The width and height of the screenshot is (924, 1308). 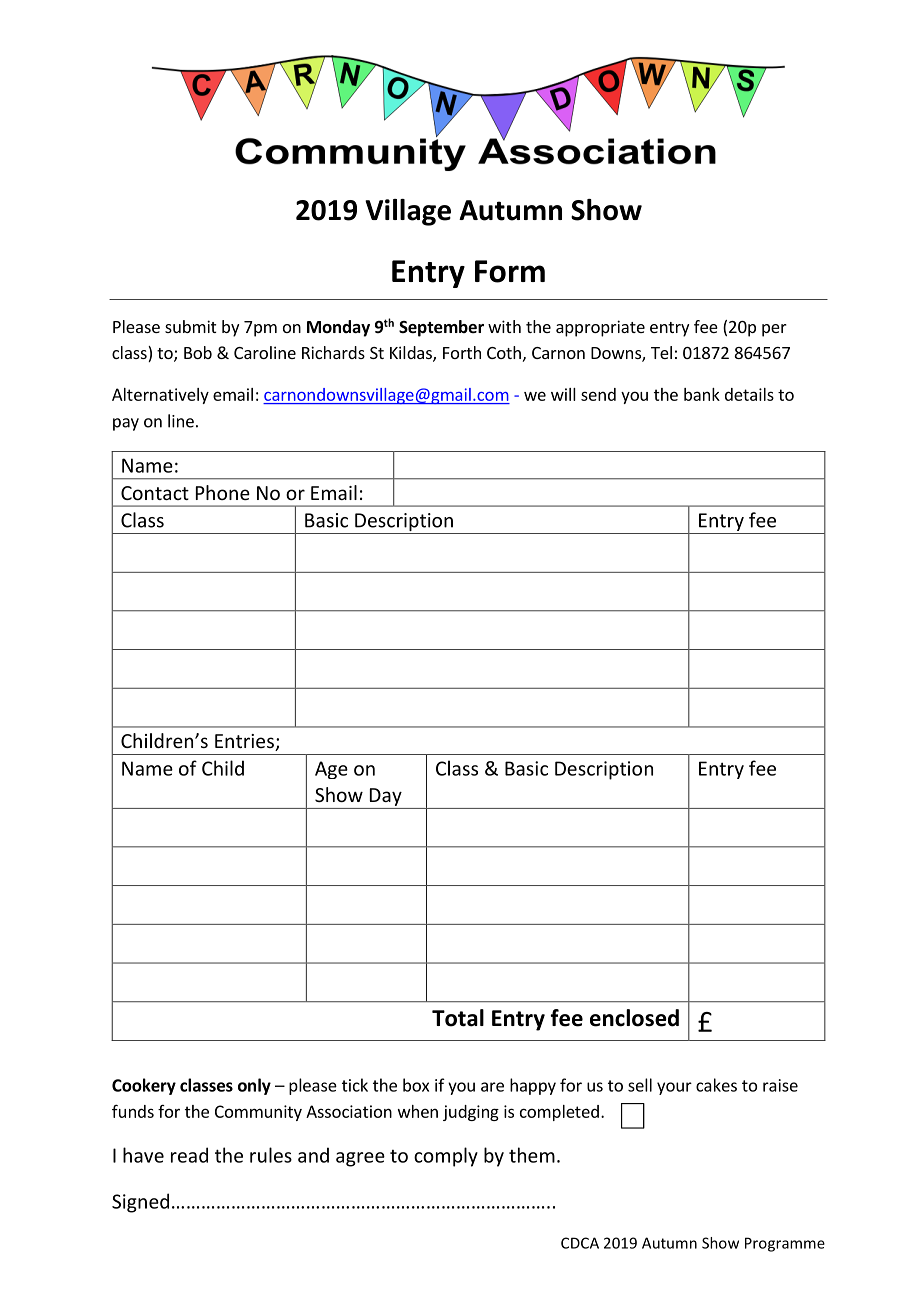 I want to click on Phone, so click(x=223, y=492).
